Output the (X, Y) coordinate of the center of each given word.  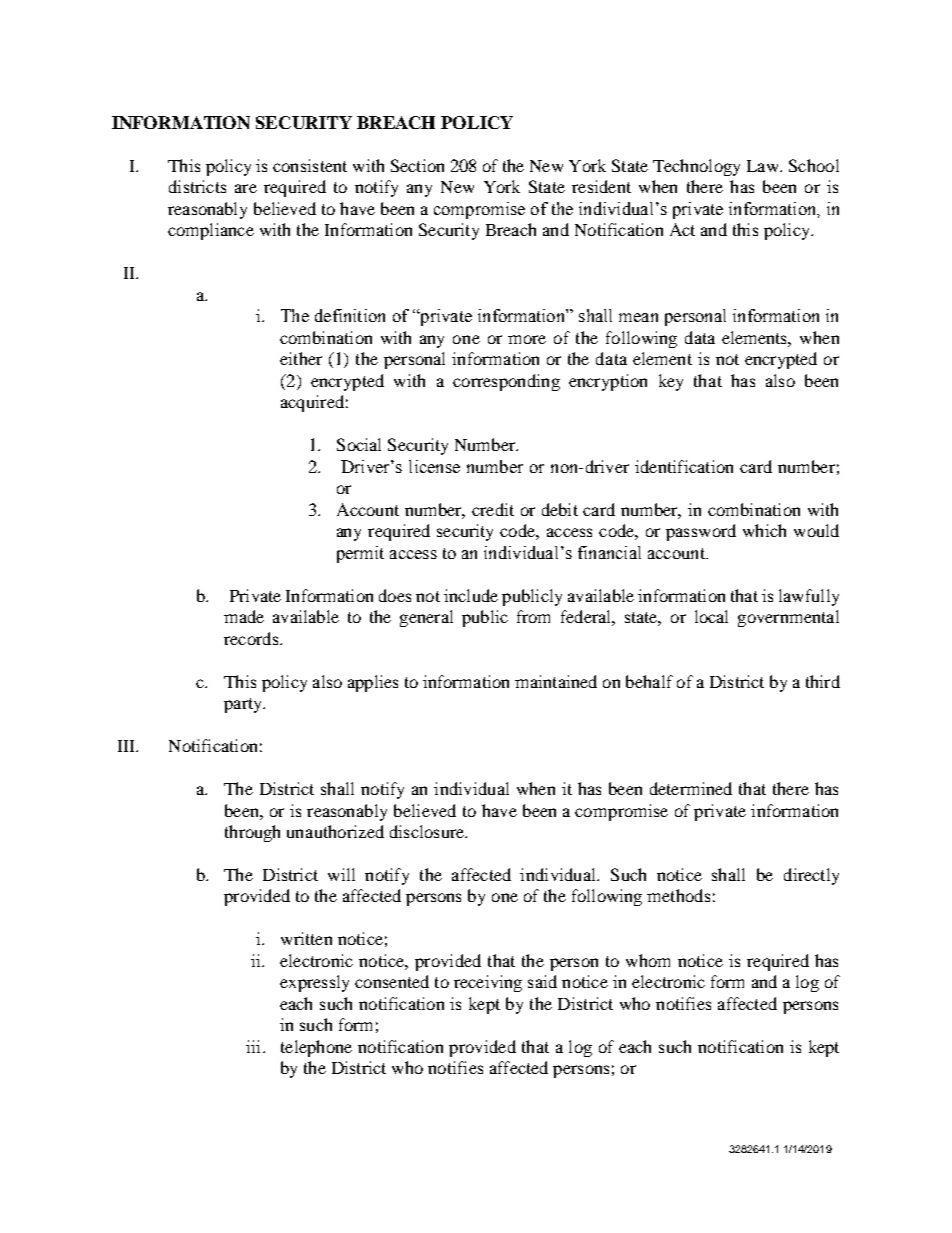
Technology (696, 167)
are (246, 188)
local (711, 616)
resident (601, 186)
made (244, 616)
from (533, 616)
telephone (316, 1048)
